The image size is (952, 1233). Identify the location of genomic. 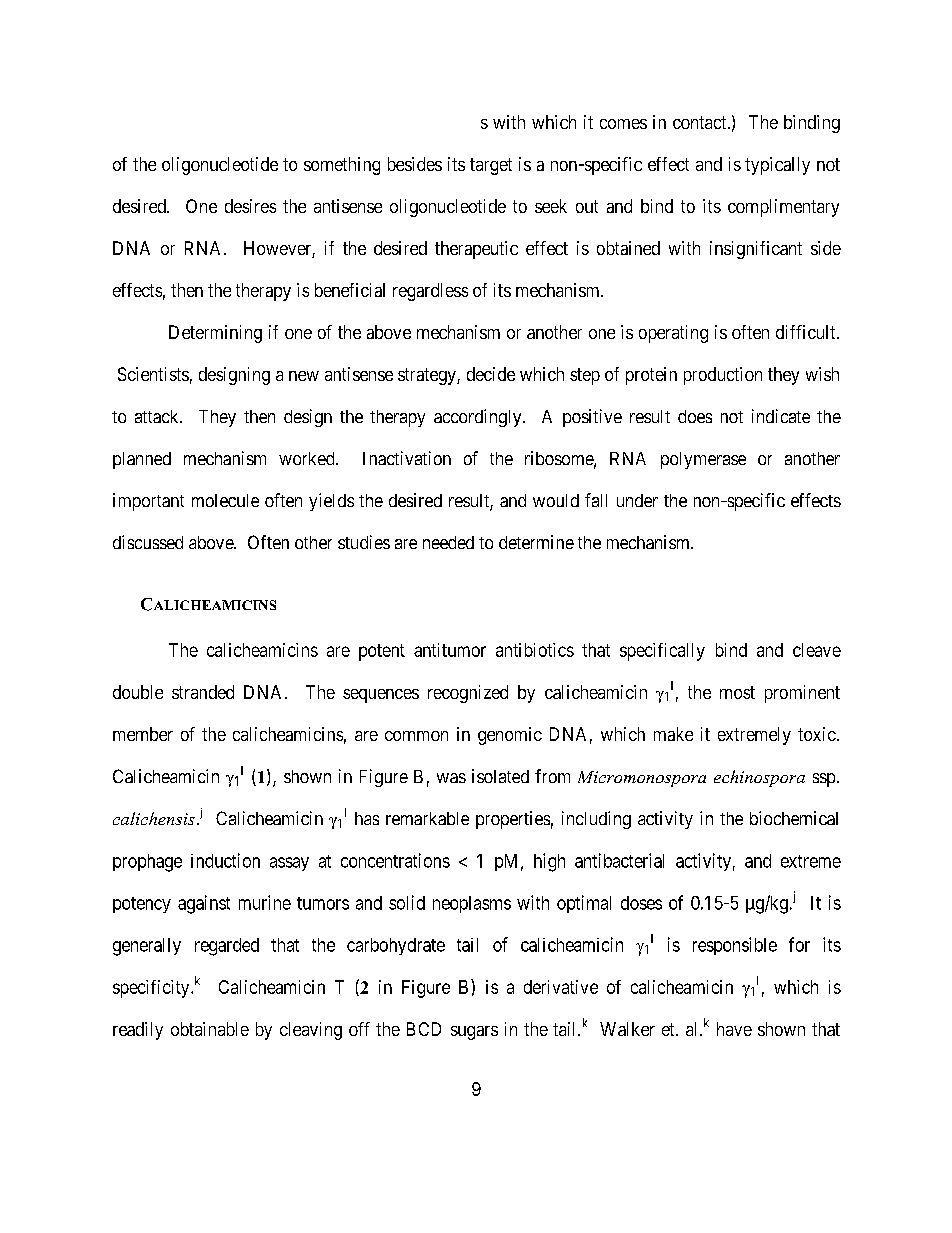
(510, 736).
